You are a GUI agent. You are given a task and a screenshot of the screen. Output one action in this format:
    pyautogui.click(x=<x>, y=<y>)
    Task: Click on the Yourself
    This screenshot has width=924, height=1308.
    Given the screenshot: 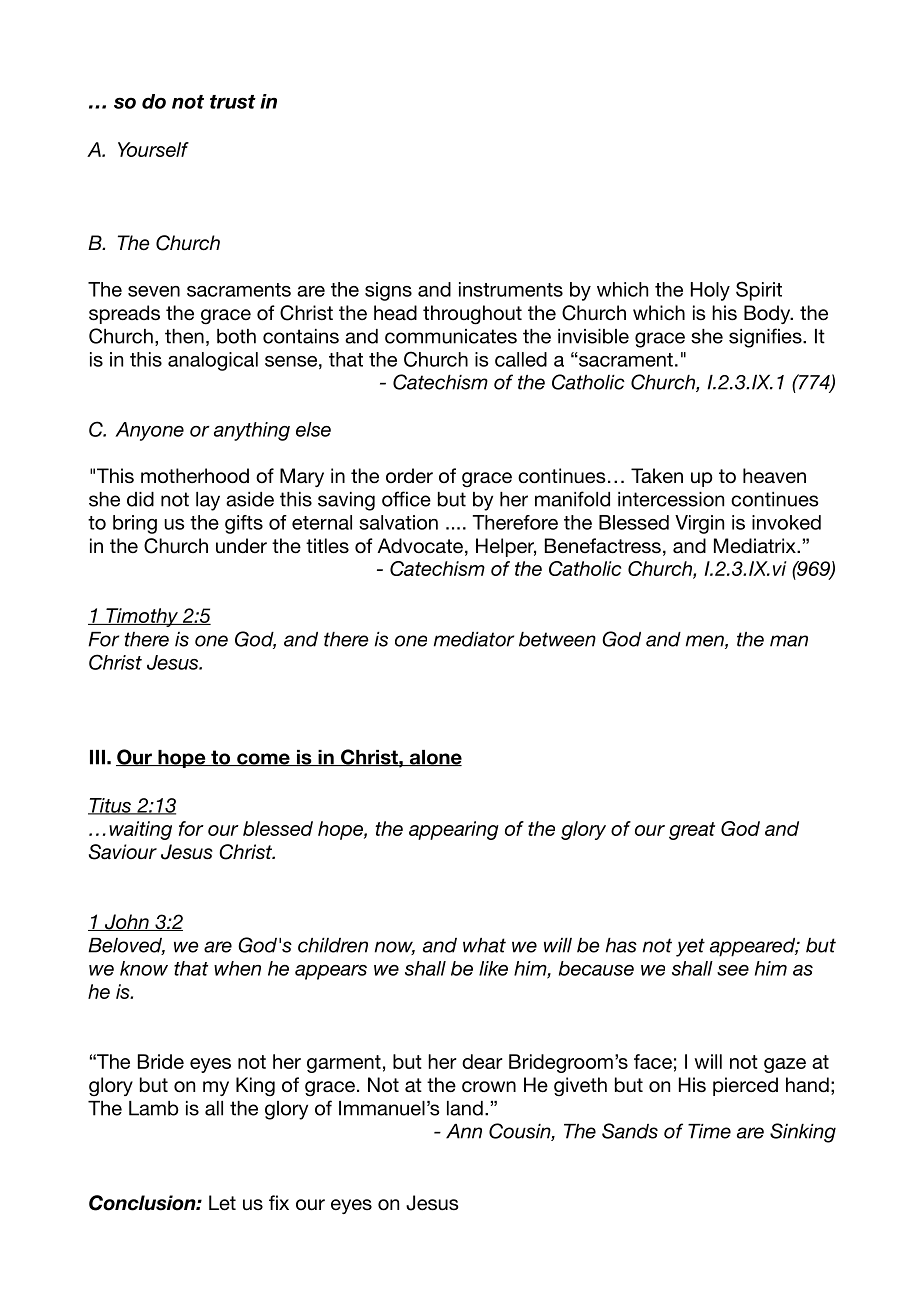 What is the action you would take?
    pyautogui.click(x=153, y=149)
